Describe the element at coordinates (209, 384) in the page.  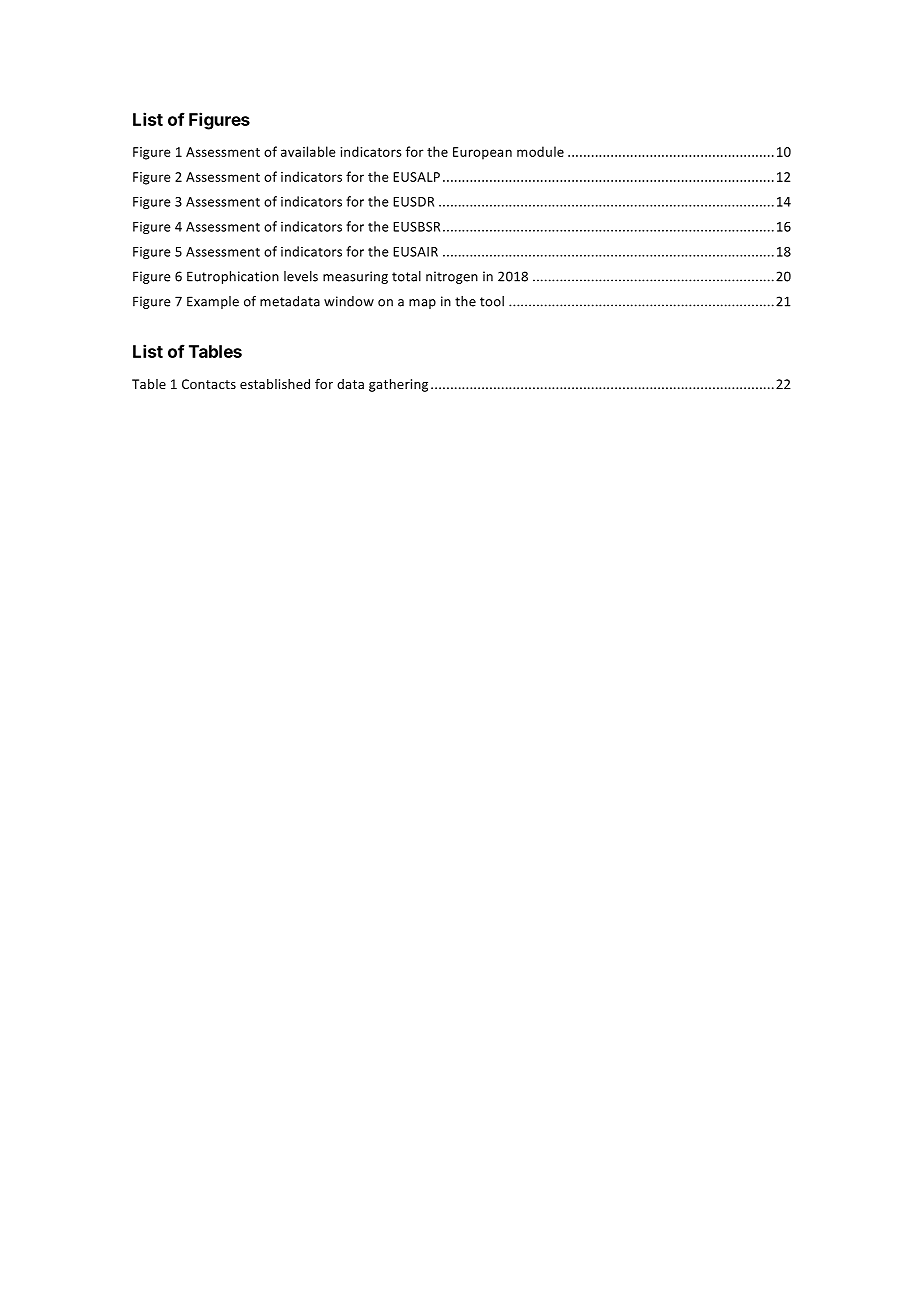
I see `Contacts` at that location.
